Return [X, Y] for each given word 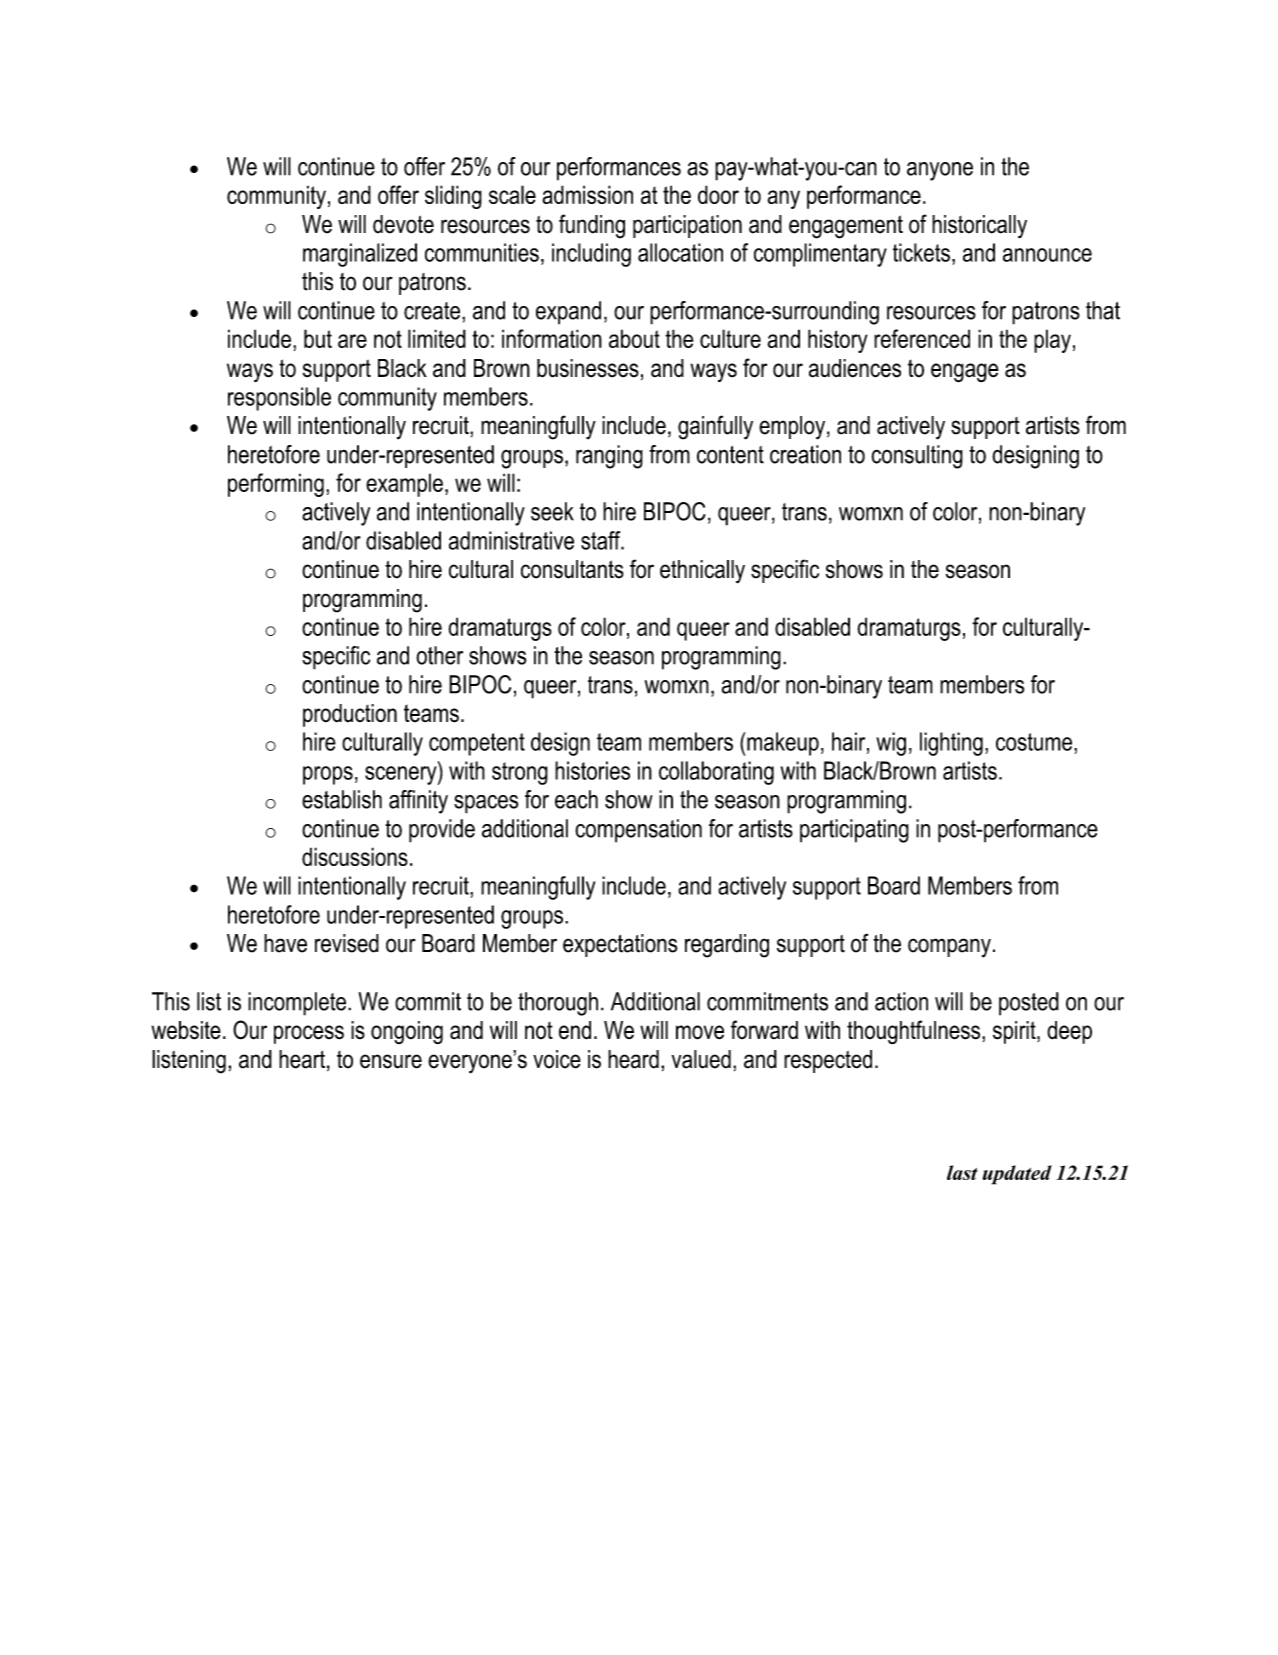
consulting [917, 457]
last [962, 1172]
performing [276, 485]
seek [552, 511]
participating [854, 831]
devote [403, 224]
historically [979, 227]
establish [342, 799]
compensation [638, 831]
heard [633, 1059]
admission [587, 194]
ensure [391, 1061]
